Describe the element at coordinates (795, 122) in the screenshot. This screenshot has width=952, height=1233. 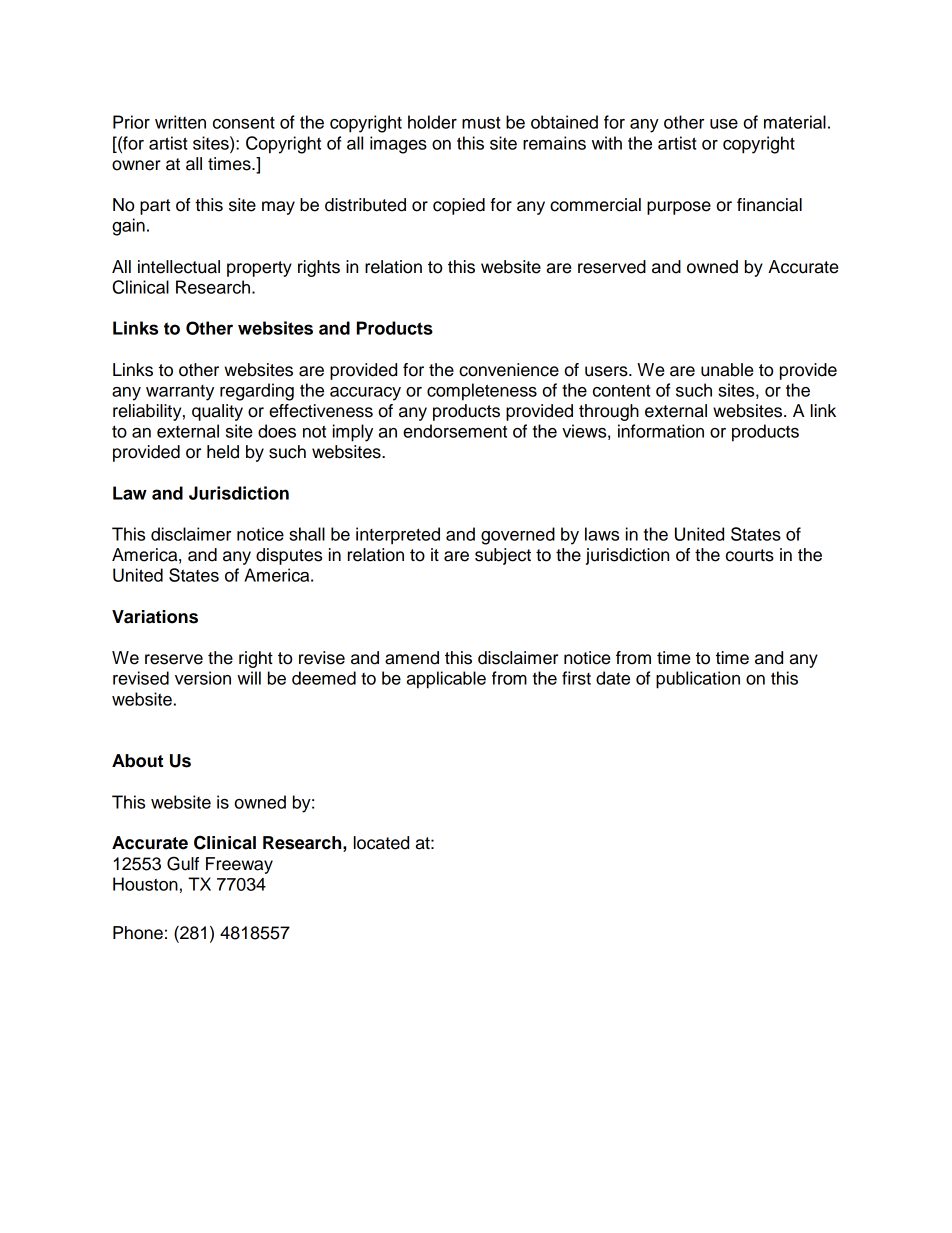
I see `material` at that location.
